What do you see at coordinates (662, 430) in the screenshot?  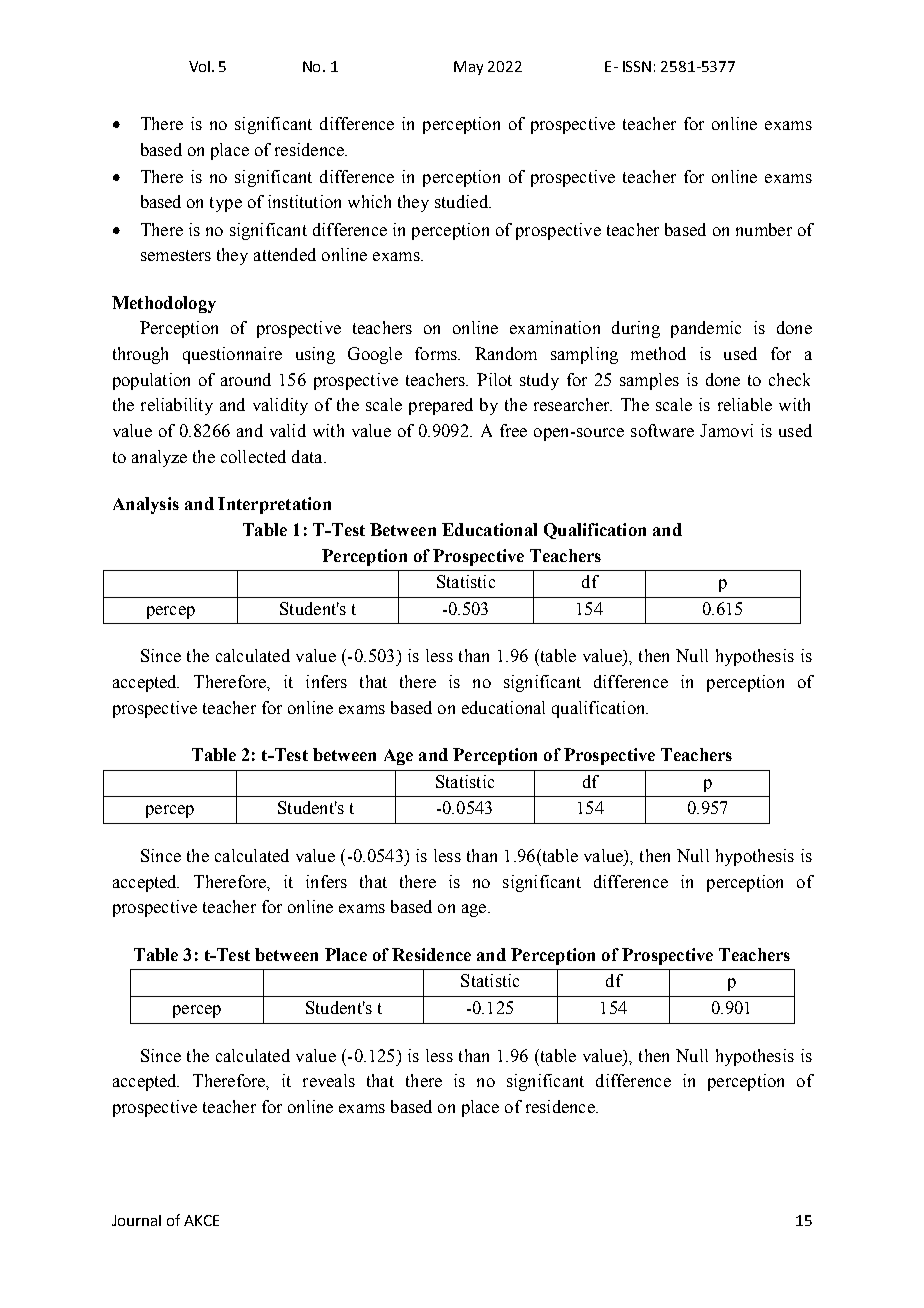 I see `software` at bounding box center [662, 430].
